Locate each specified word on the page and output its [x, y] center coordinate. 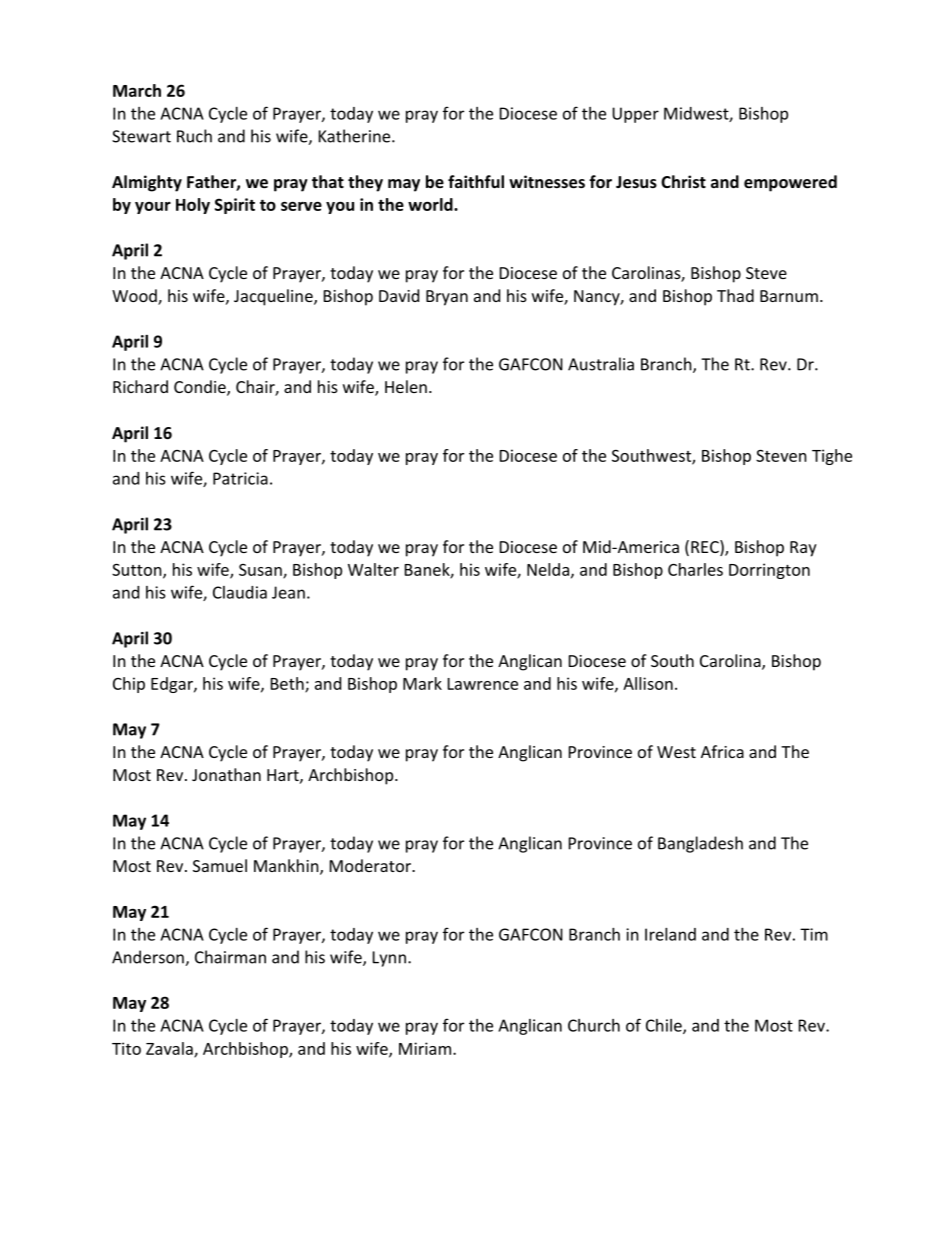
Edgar [173, 685]
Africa [722, 751]
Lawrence [483, 684]
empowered [790, 183]
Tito [126, 1048]
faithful [476, 181]
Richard [140, 386]
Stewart [141, 136]
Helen [406, 386]
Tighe [832, 457]
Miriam [425, 1048]
